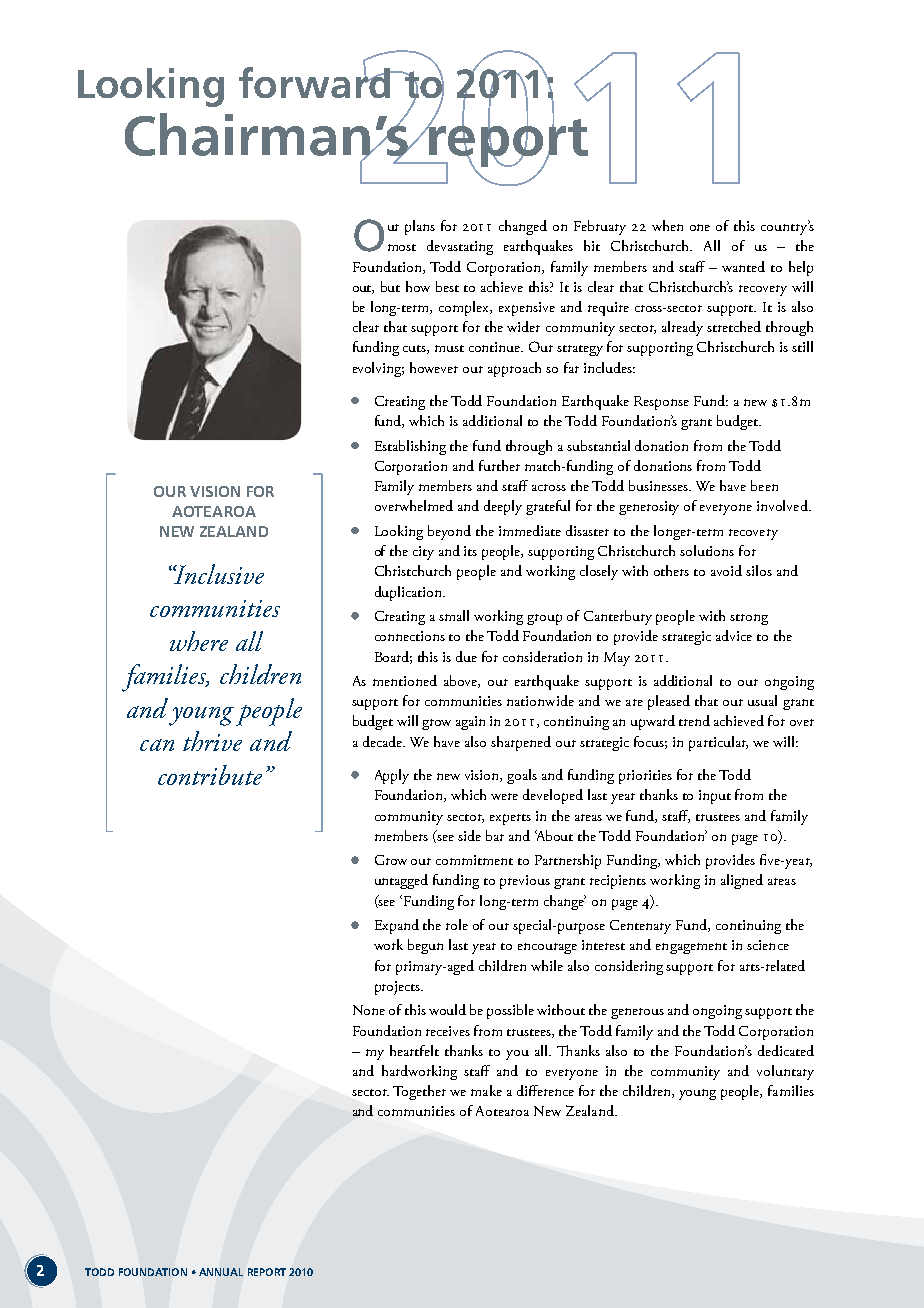 The image size is (924, 1308). What do you see at coordinates (661, 403) in the screenshot?
I see `Response` at bounding box center [661, 403].
